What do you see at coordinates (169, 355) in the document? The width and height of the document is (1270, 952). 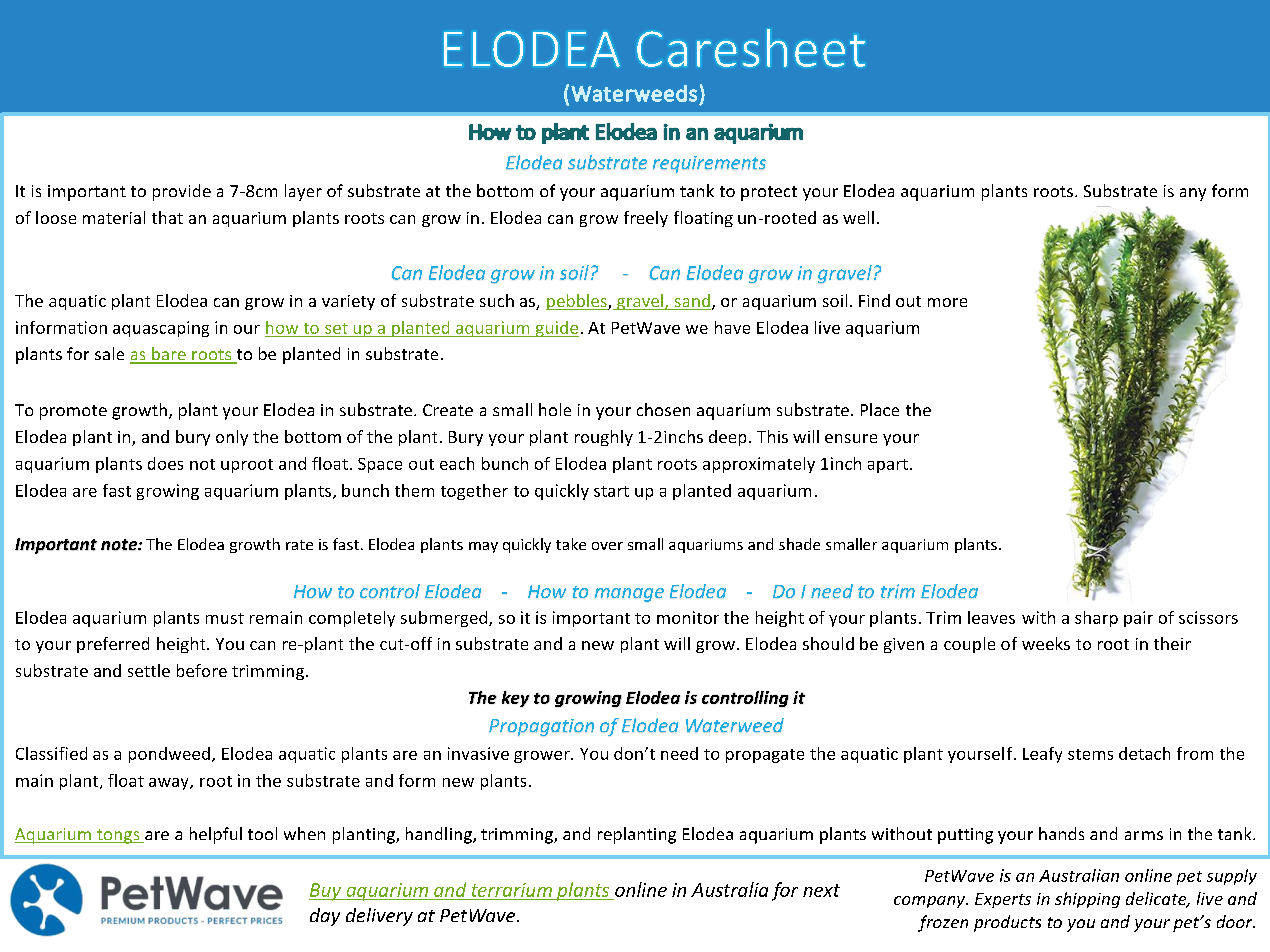 I see `bare` at bounding box center [169, 355].
